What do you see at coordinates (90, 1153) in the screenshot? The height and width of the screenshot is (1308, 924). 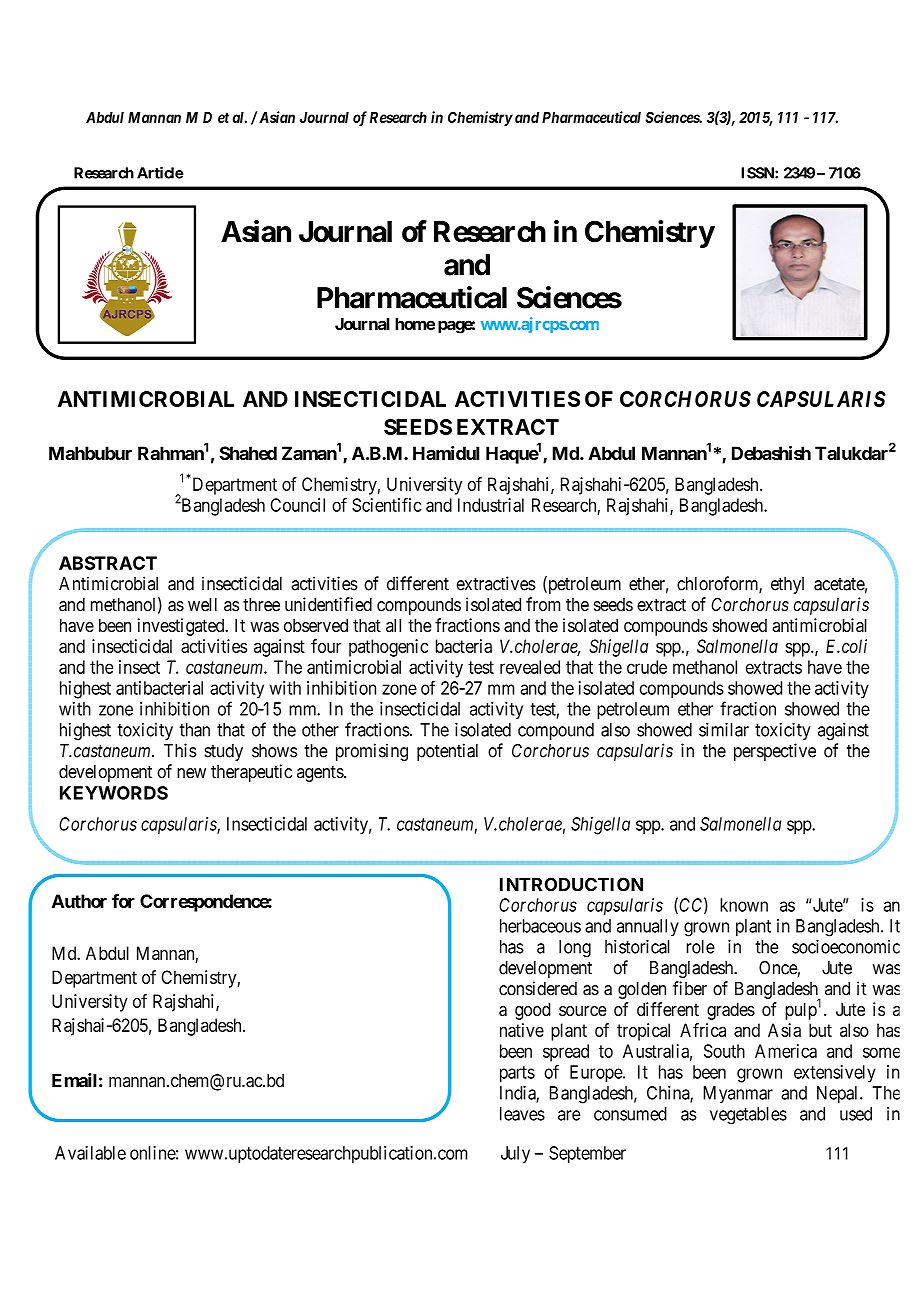 I see `Available` at bounding box center [90, 1153].
